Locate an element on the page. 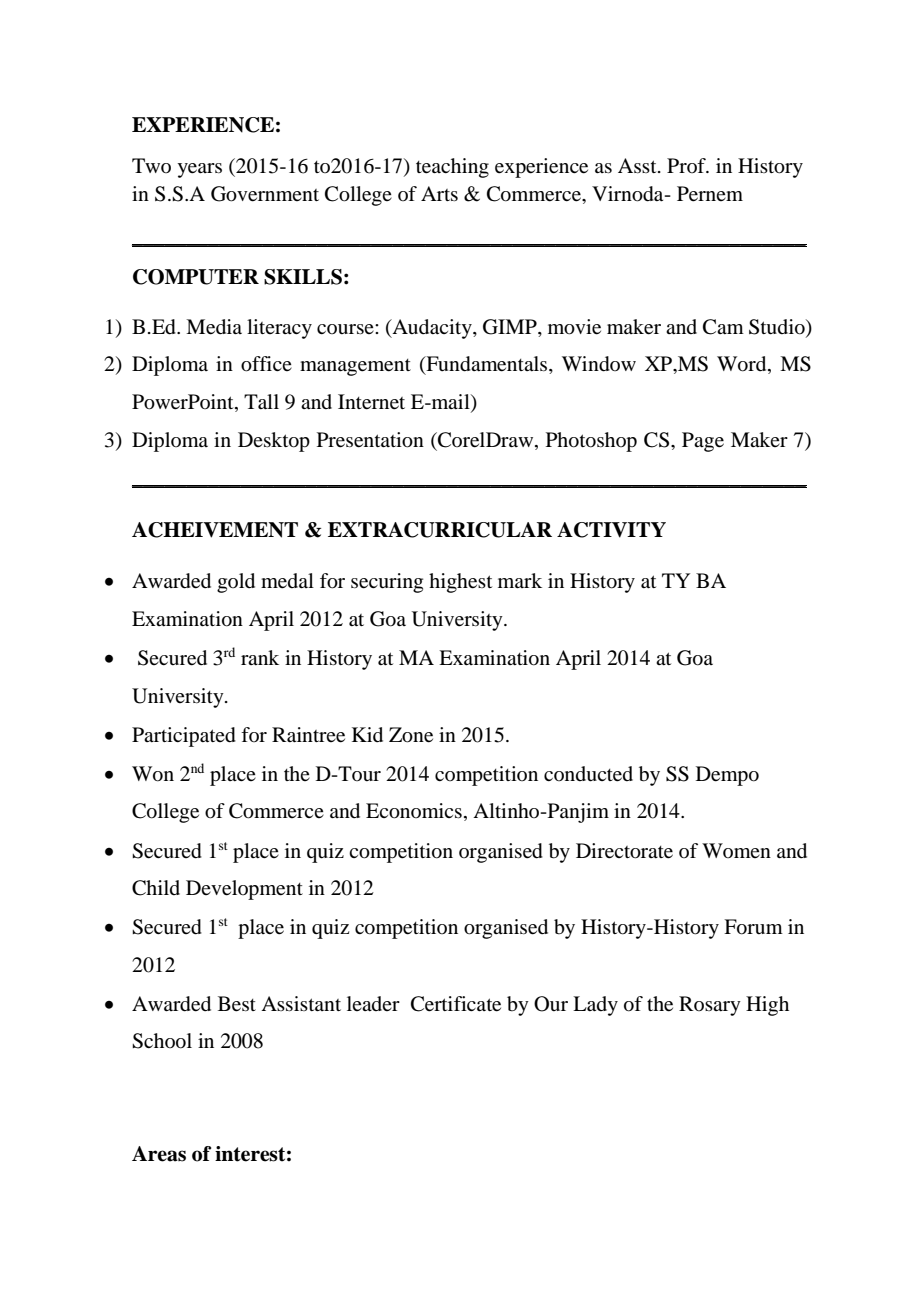 Image resolution: width=924 pixels, height=1308 pixels. conducted is located at coordinates (588, 774).
